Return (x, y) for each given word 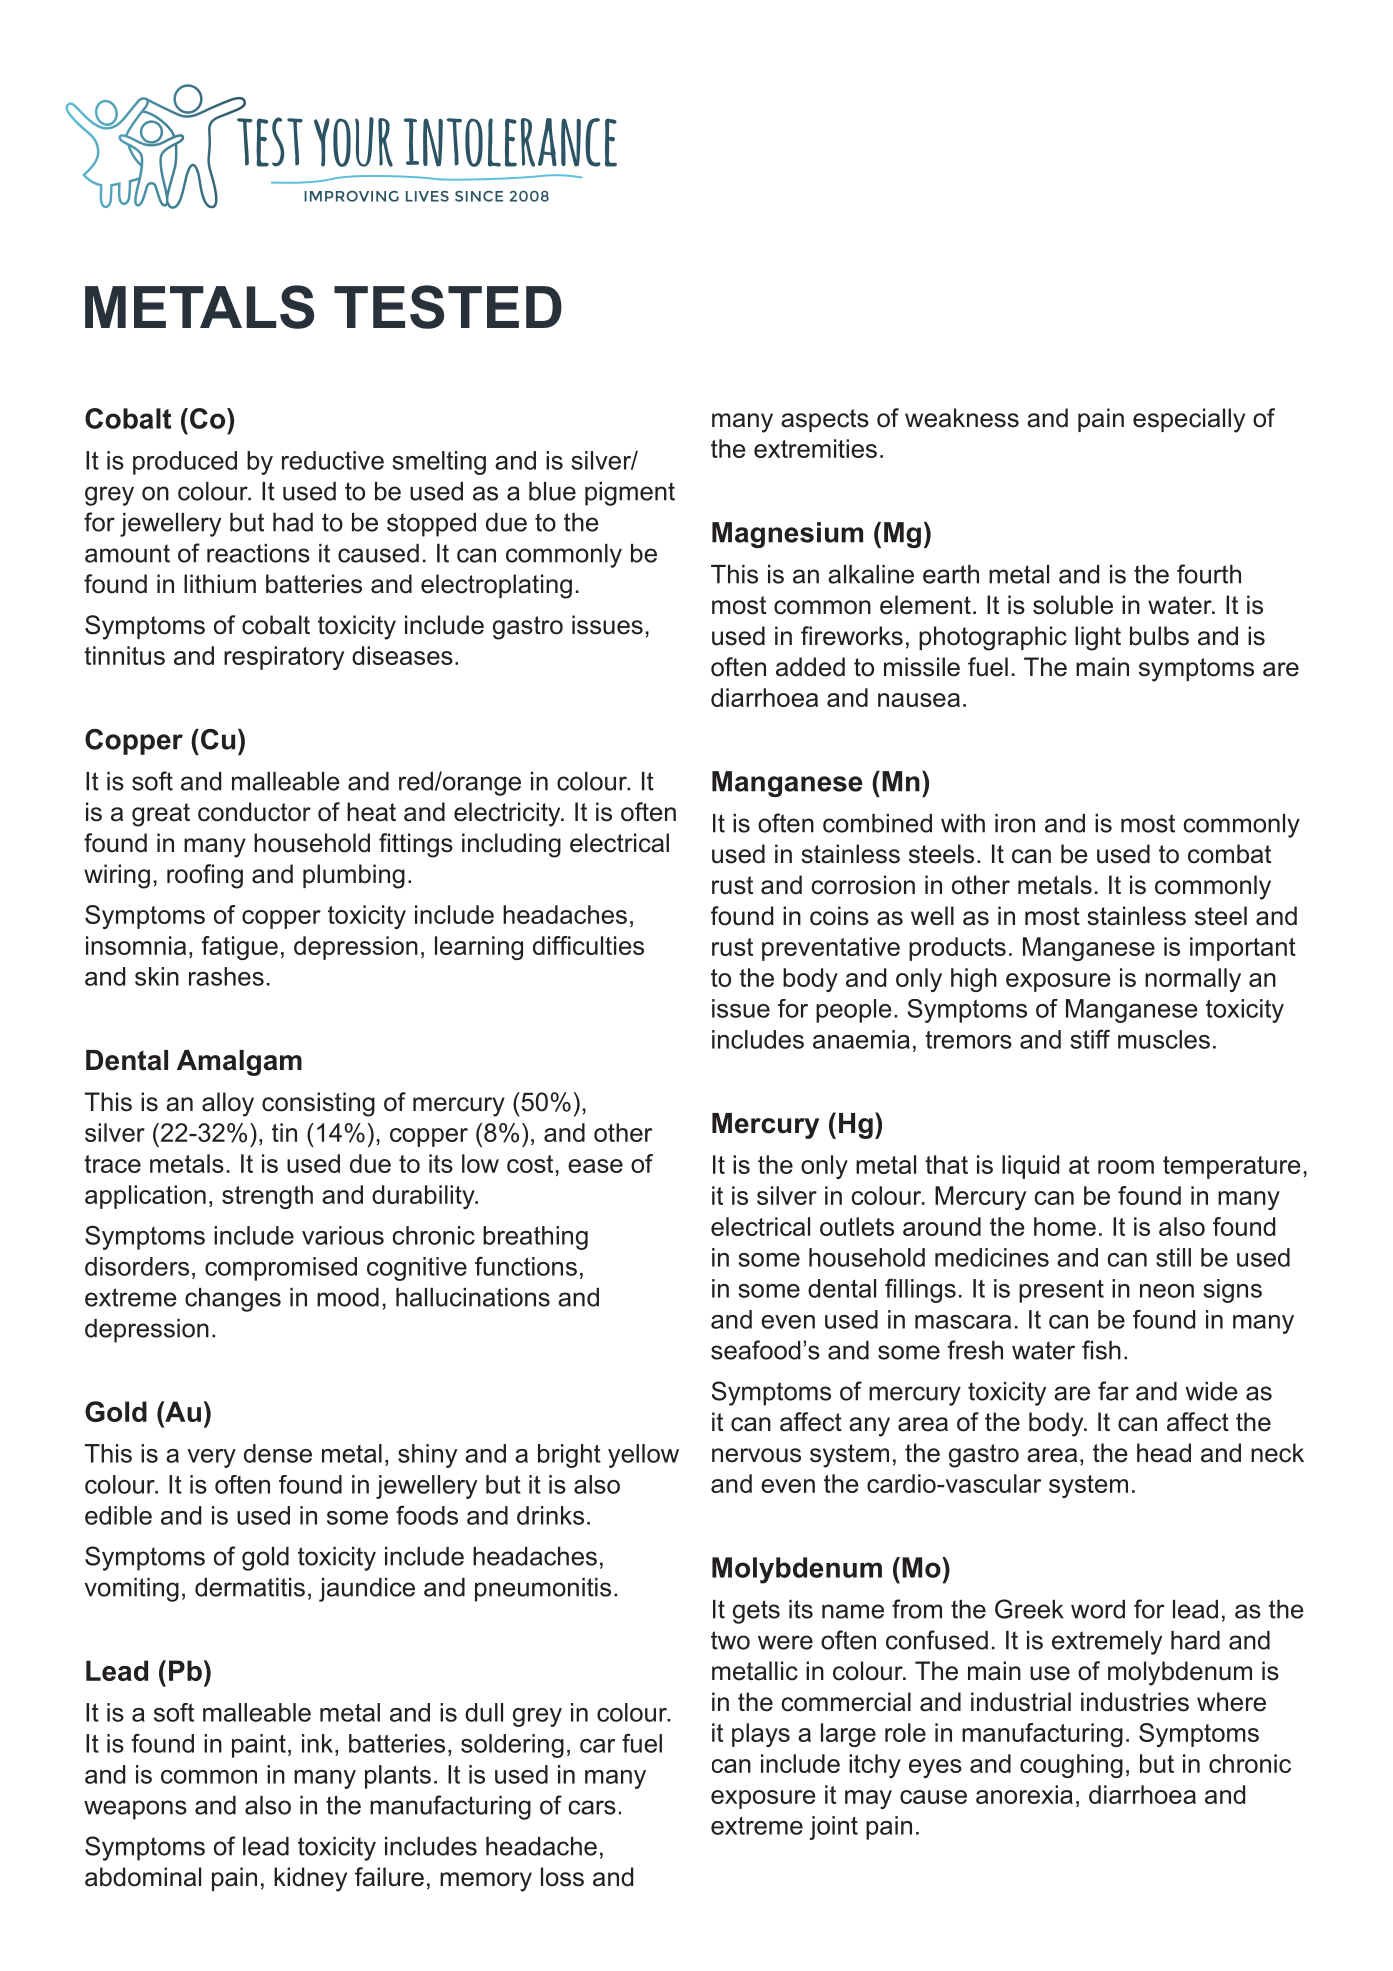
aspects (825, 420)
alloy (228, 1104)
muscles (1164, 1039)
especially (1189, 420)
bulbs (1159, 636)
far (1113, 1391)
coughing (1071, 1766)
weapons (135, 1810)
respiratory (284, 658)
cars (592, 1807)
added (810, 667)
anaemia (861, 1039)
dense (278, 1453)
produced (185, 463)
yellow (643, 1456)
